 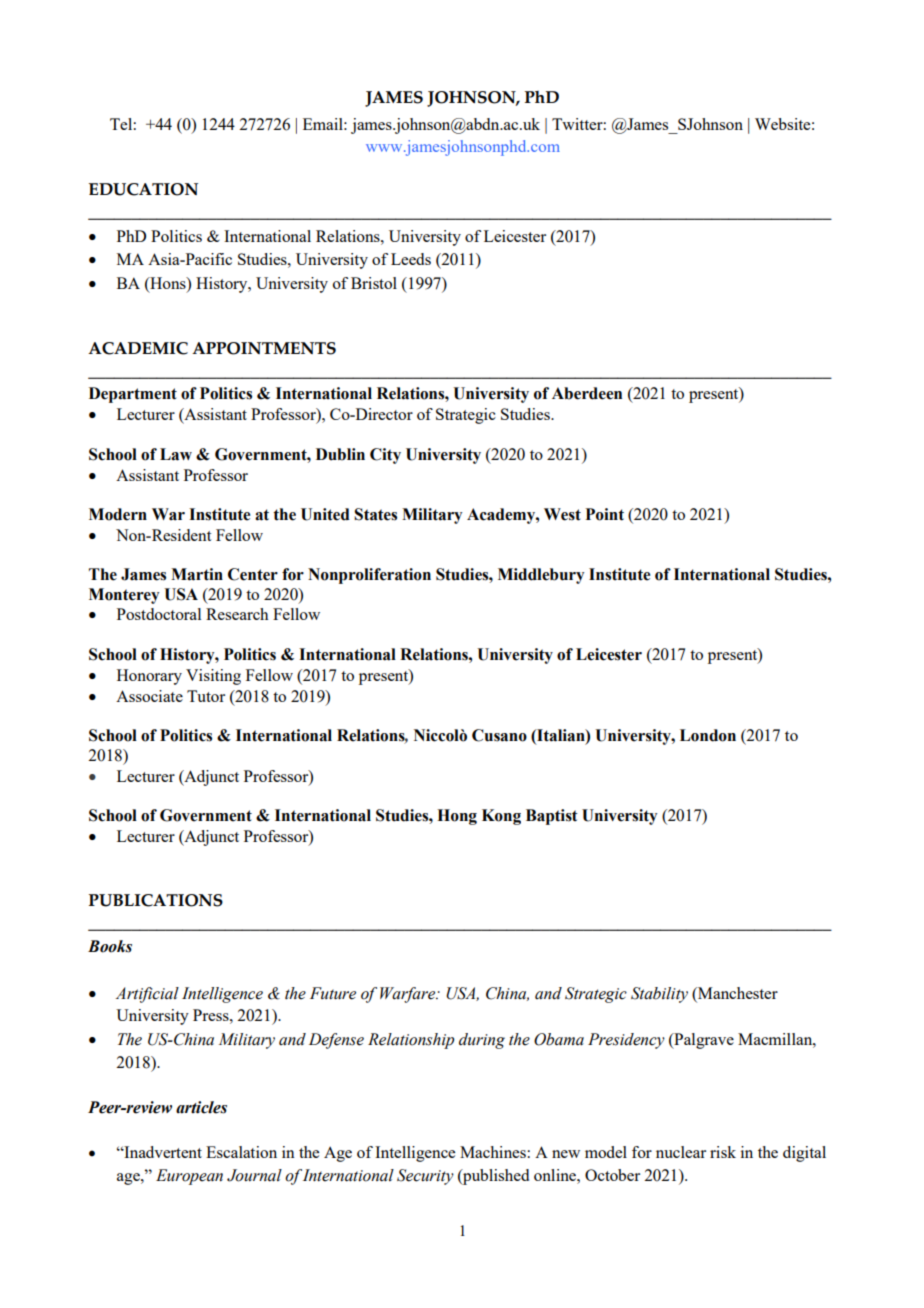 What do you see at coordinates (587, 393) in the screenshot?
I see `Aberdeen` at bounding box center [587, 393].
